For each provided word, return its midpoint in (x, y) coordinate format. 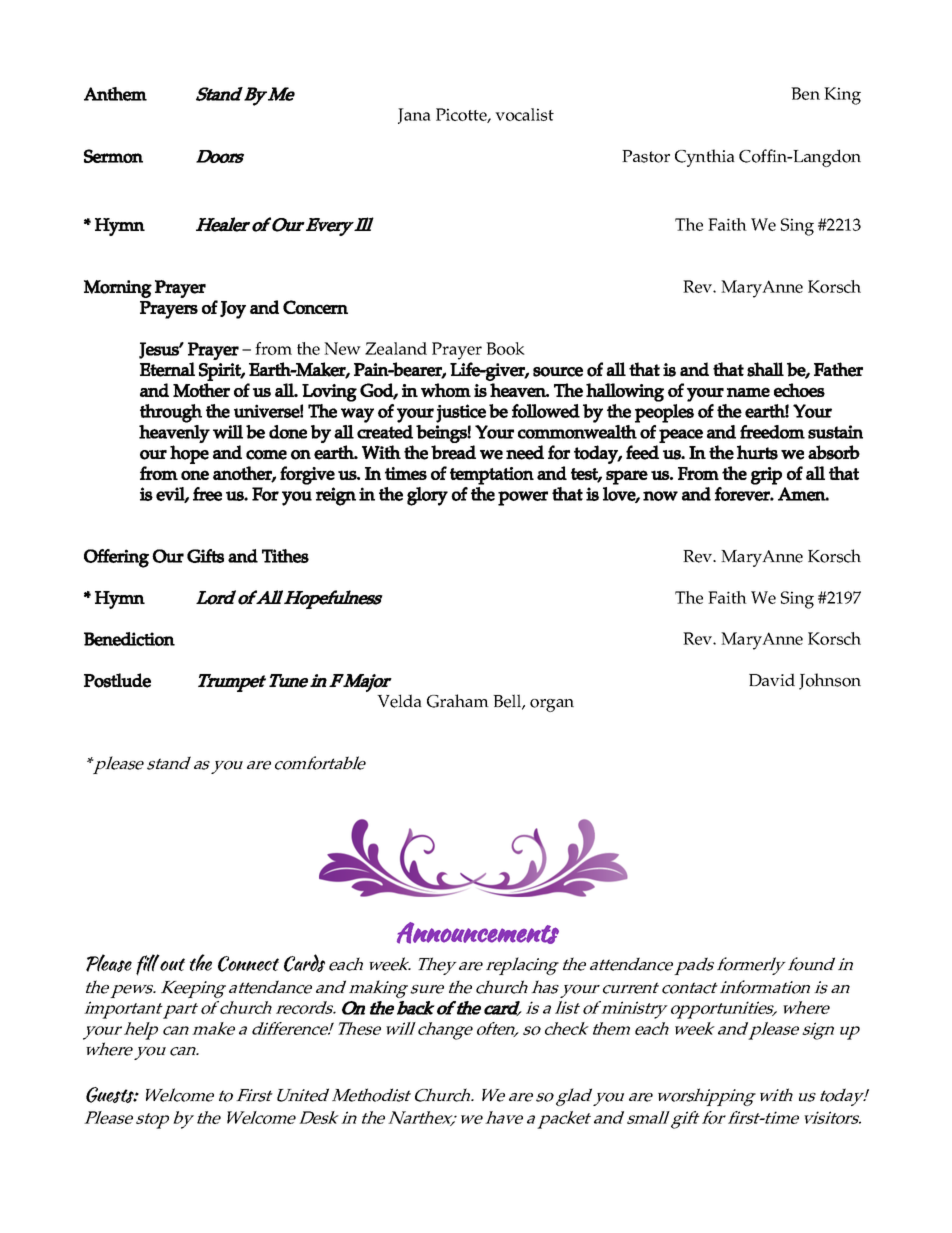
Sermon (113, 156)
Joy (233, 310)
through (171, 413)
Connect (248, 964)
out (172, 964)
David (772, 679)
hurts (757, 452)
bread (453, 452)
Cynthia (705, 158)
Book (505, 348)
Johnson (830, 681)
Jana (414, 116)
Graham (458, 701)
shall (765, 369)
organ (552, 705)
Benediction (129, 639)
